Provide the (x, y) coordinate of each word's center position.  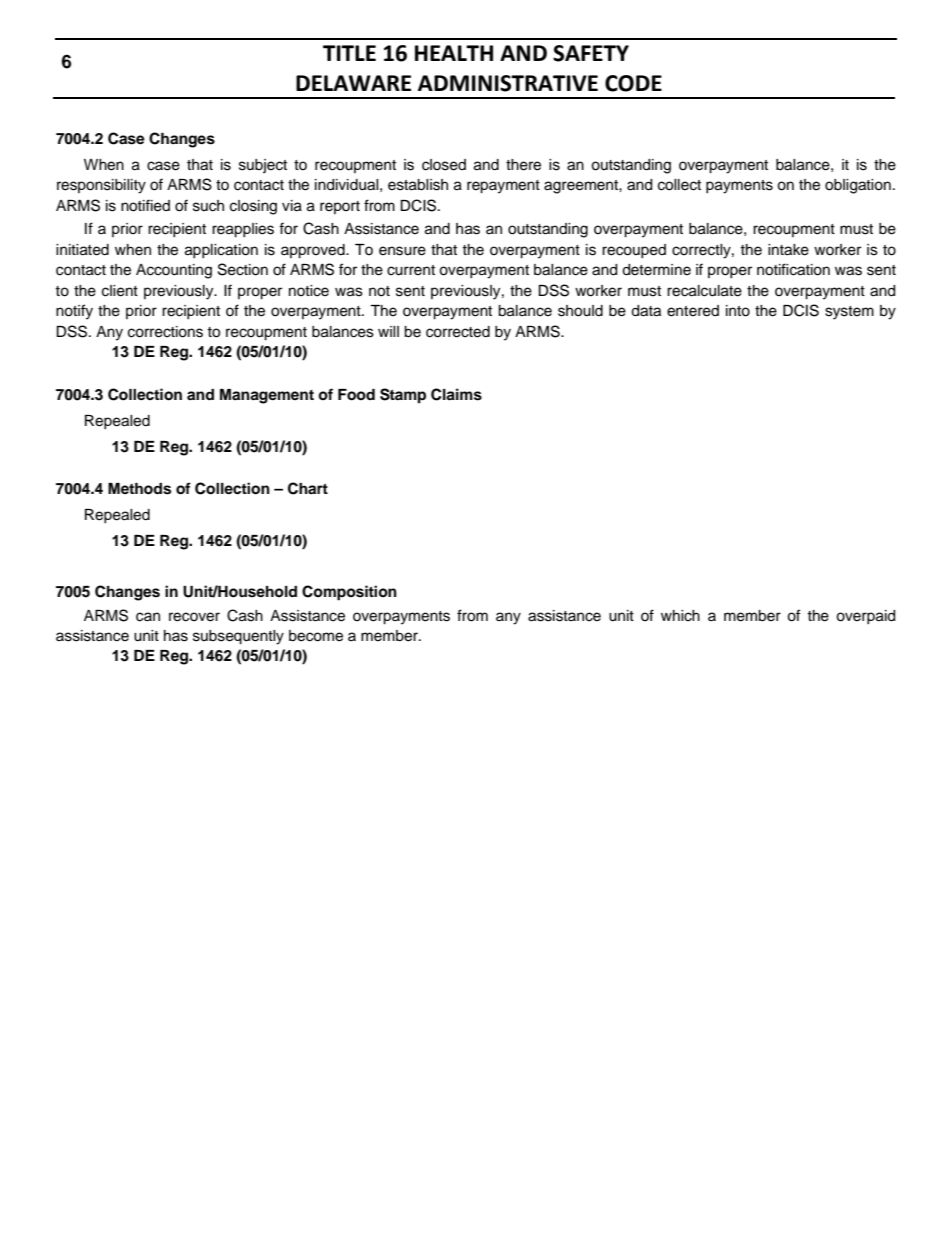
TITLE (349, 53)
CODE (633, 83)
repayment (503, 187)
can (148, 617)
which (680, 616)
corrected (458, 332)
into (738, 311)
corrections (165, 332)
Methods (139, 489)
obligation (858, 186)
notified (145, 205)
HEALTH (454, 53)
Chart (308, 488)
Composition (349, 593)
